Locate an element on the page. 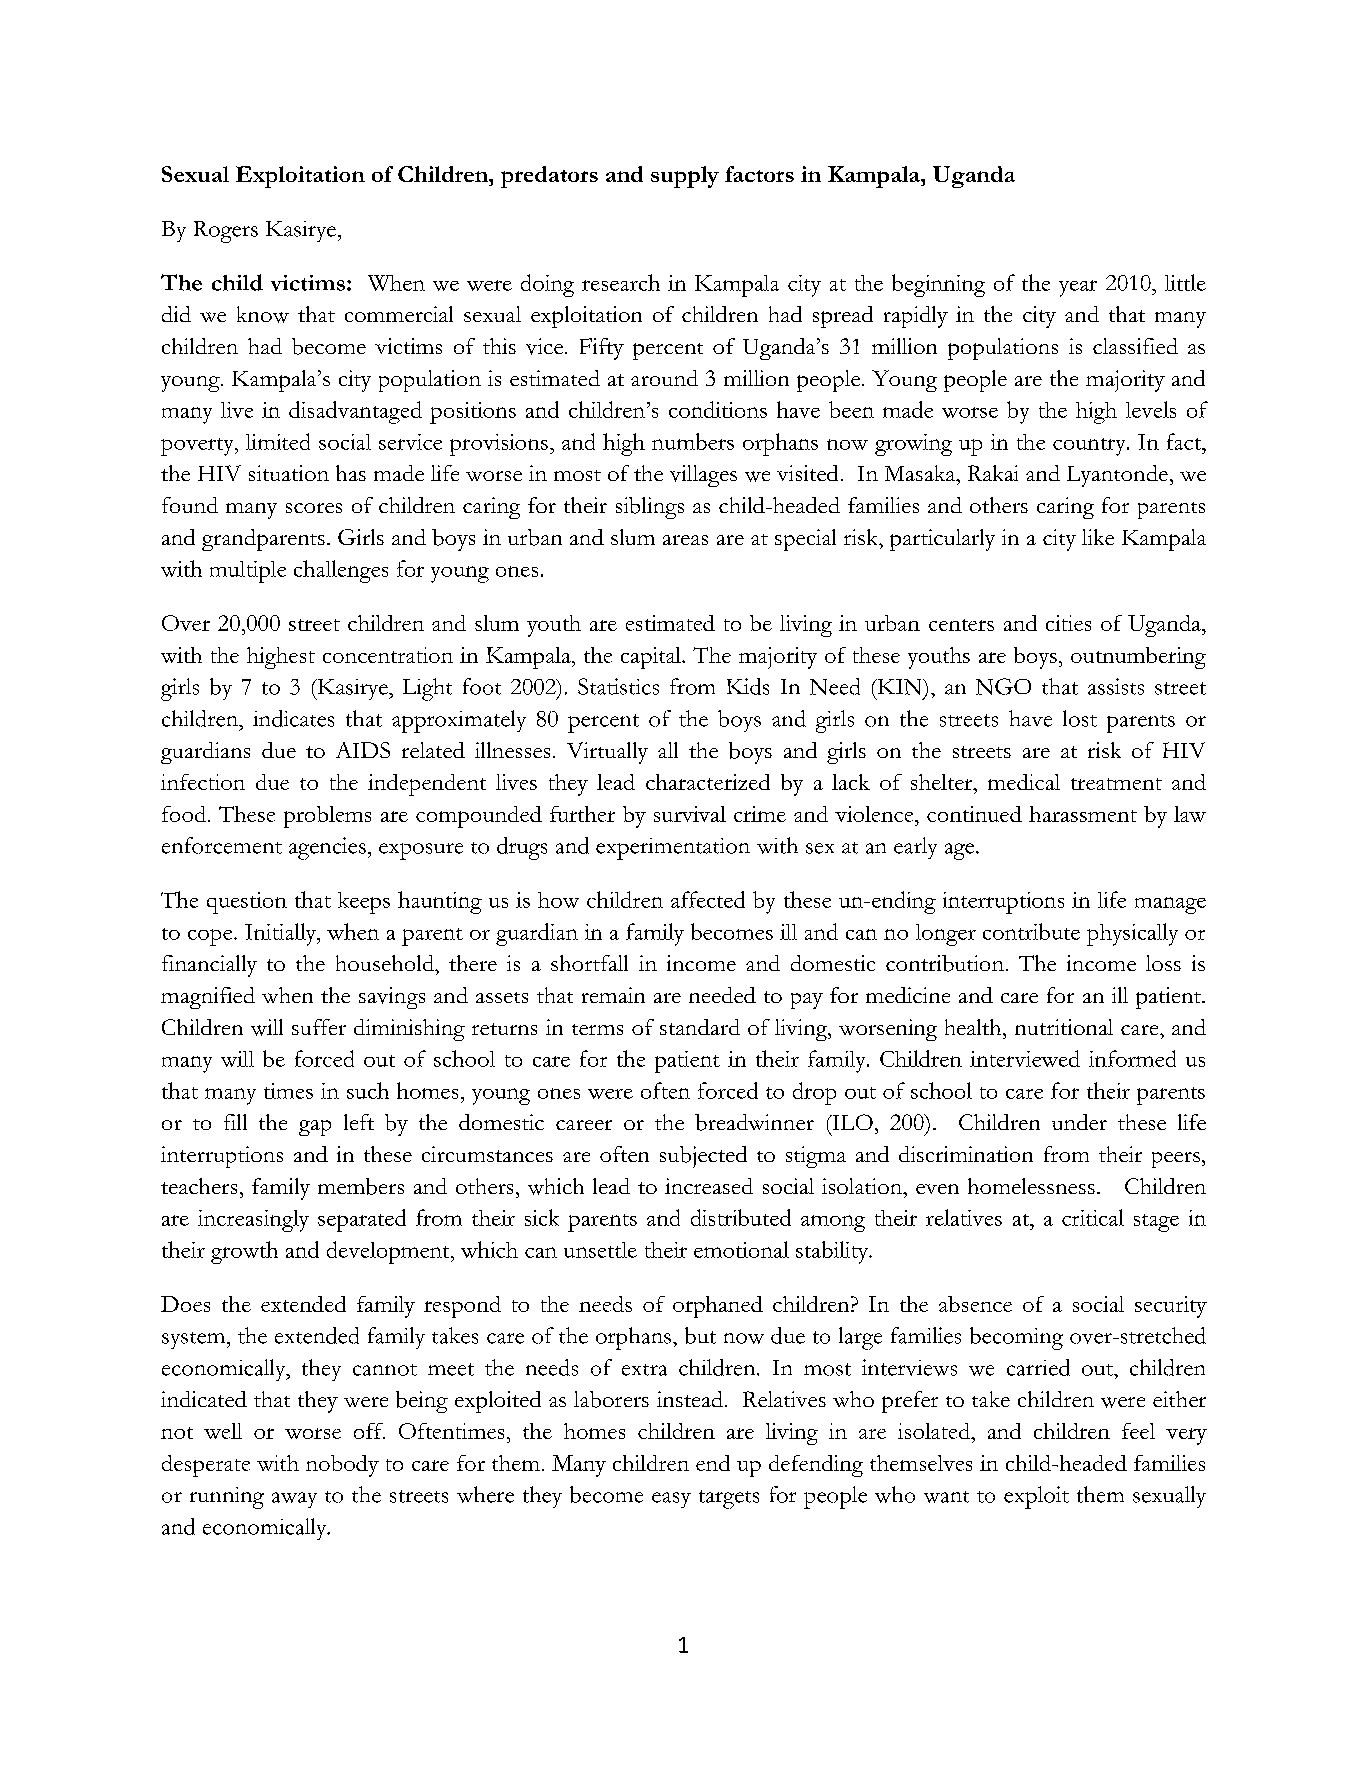 Image resolution: width=1367 pixels, height=1770 pixels. cities is located at coordinates (1068, 623).
